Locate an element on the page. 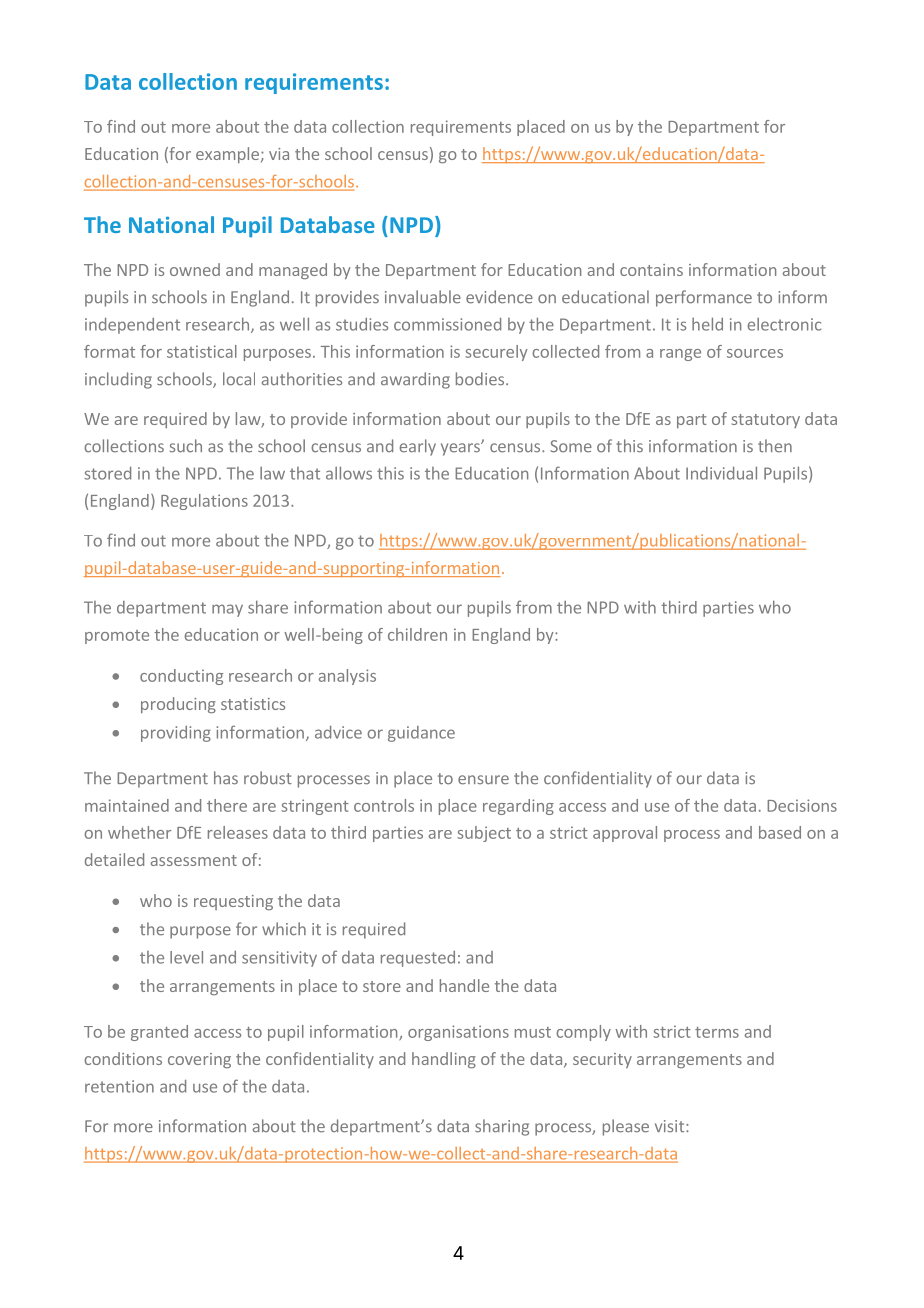 Image resolution: width=924 pixels, height=1308 pixels. covering is located at coordinates (199, 1060).
